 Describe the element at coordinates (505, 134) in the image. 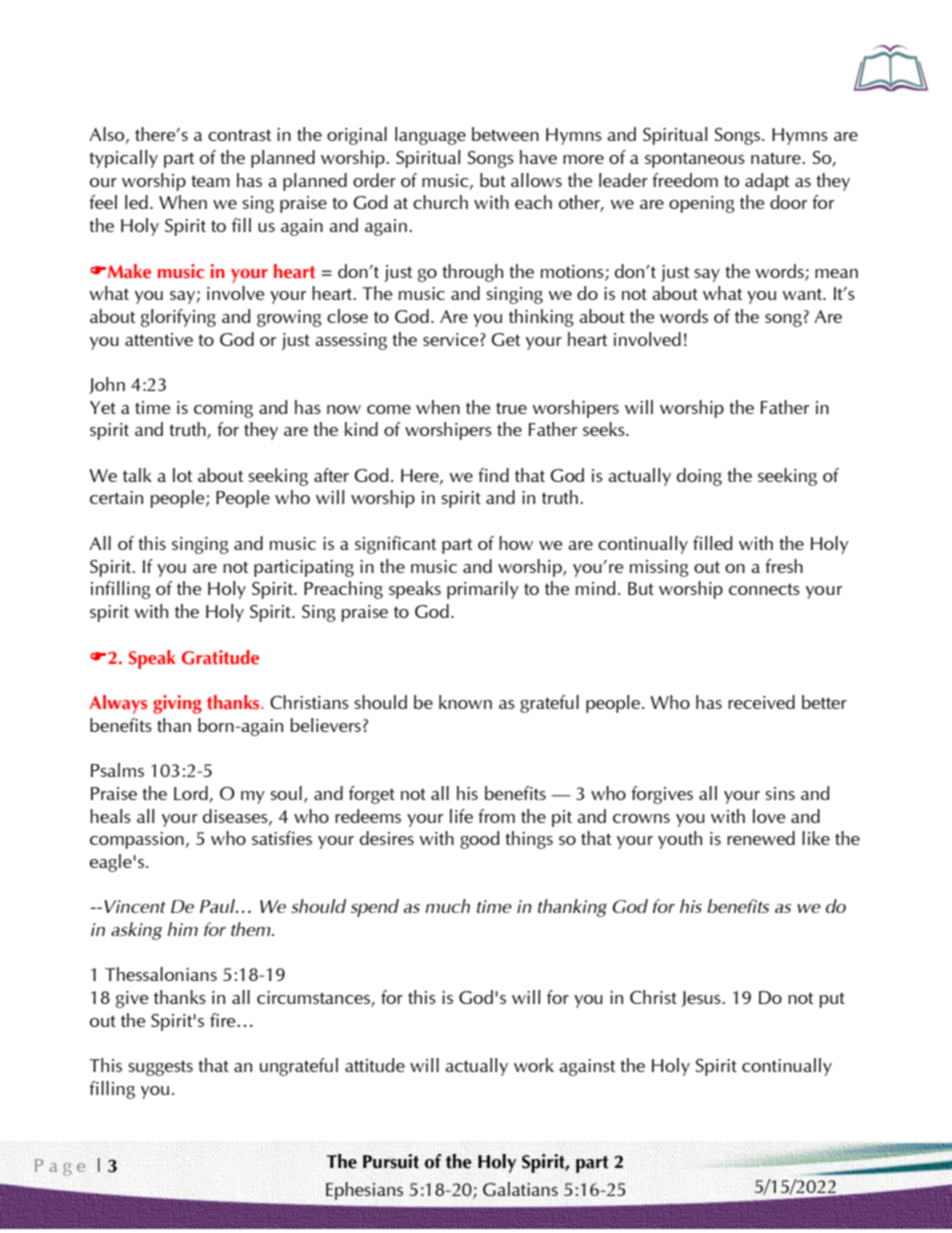

I see `between` at that location.
